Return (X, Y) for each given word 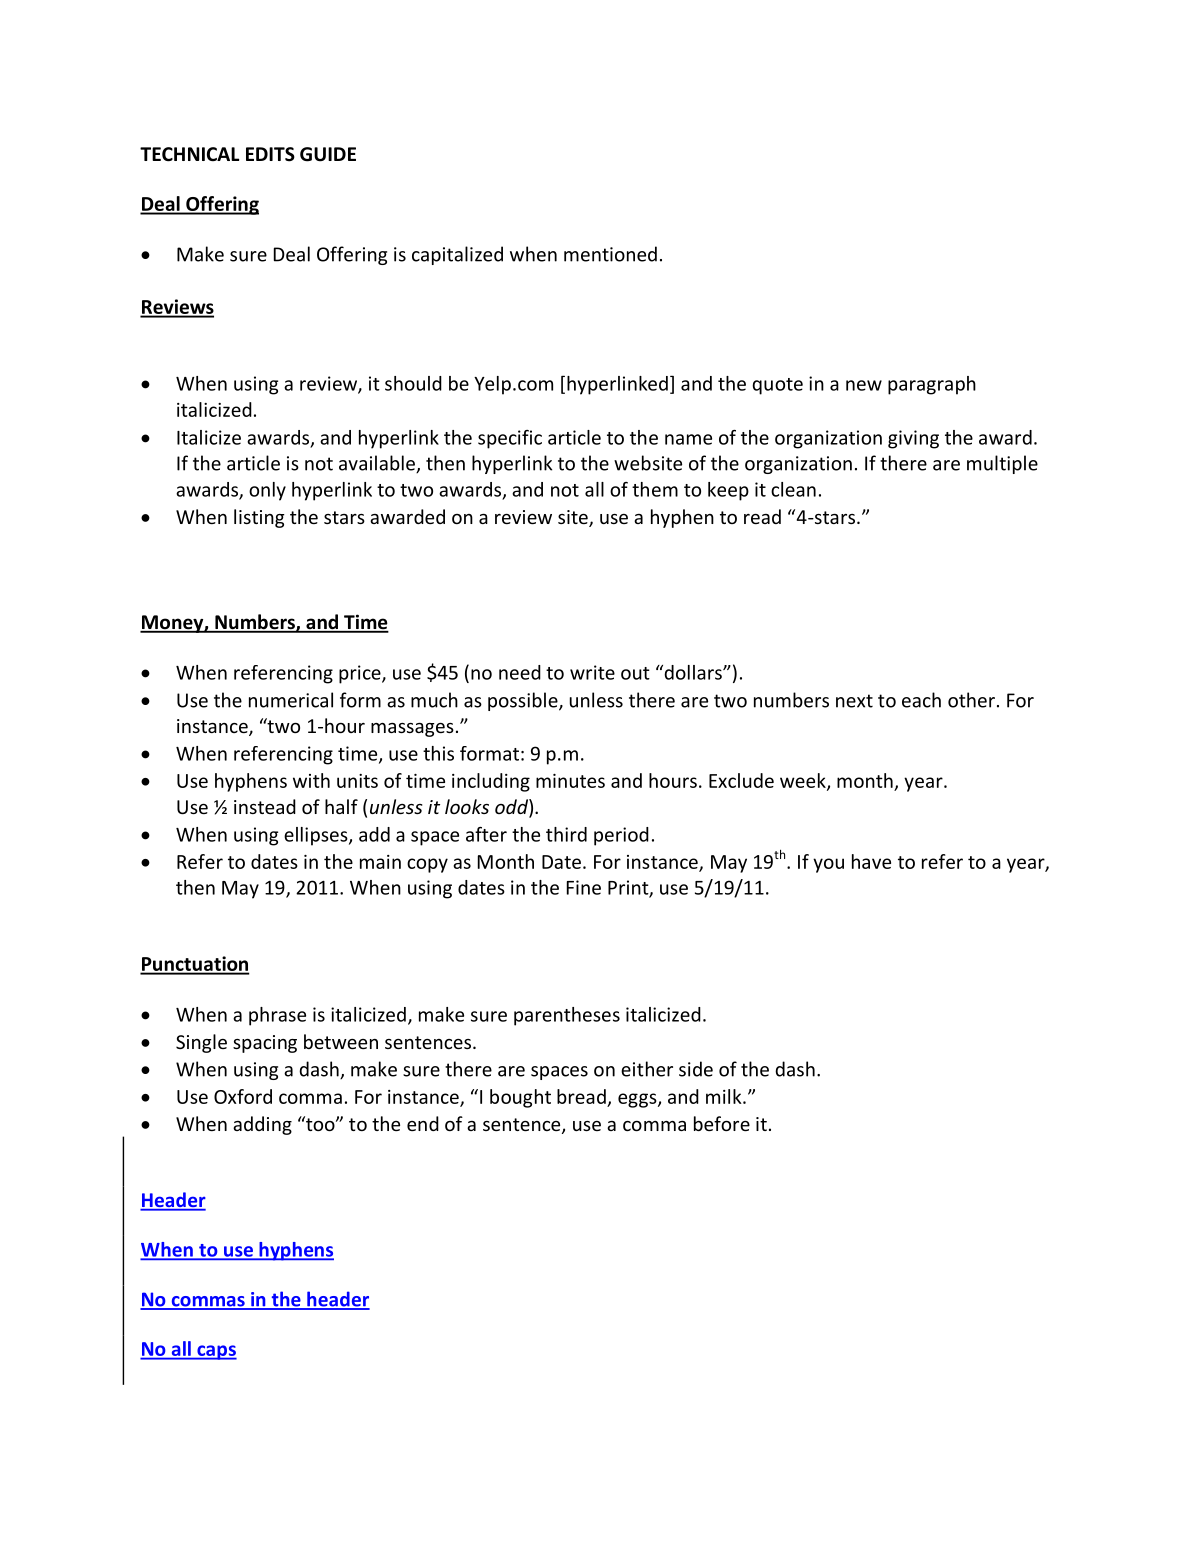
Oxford (243, 1096)
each (921, 700)
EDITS (270, 154)
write (592, 672)
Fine (584, 887)
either (647, 1069)
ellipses (317, 836)
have (871, 861)
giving (913, 439)
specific (510, 439)
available (378, 464)
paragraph (932, 385)
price (361, 674)
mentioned (610, 254)
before (722, 1123)
